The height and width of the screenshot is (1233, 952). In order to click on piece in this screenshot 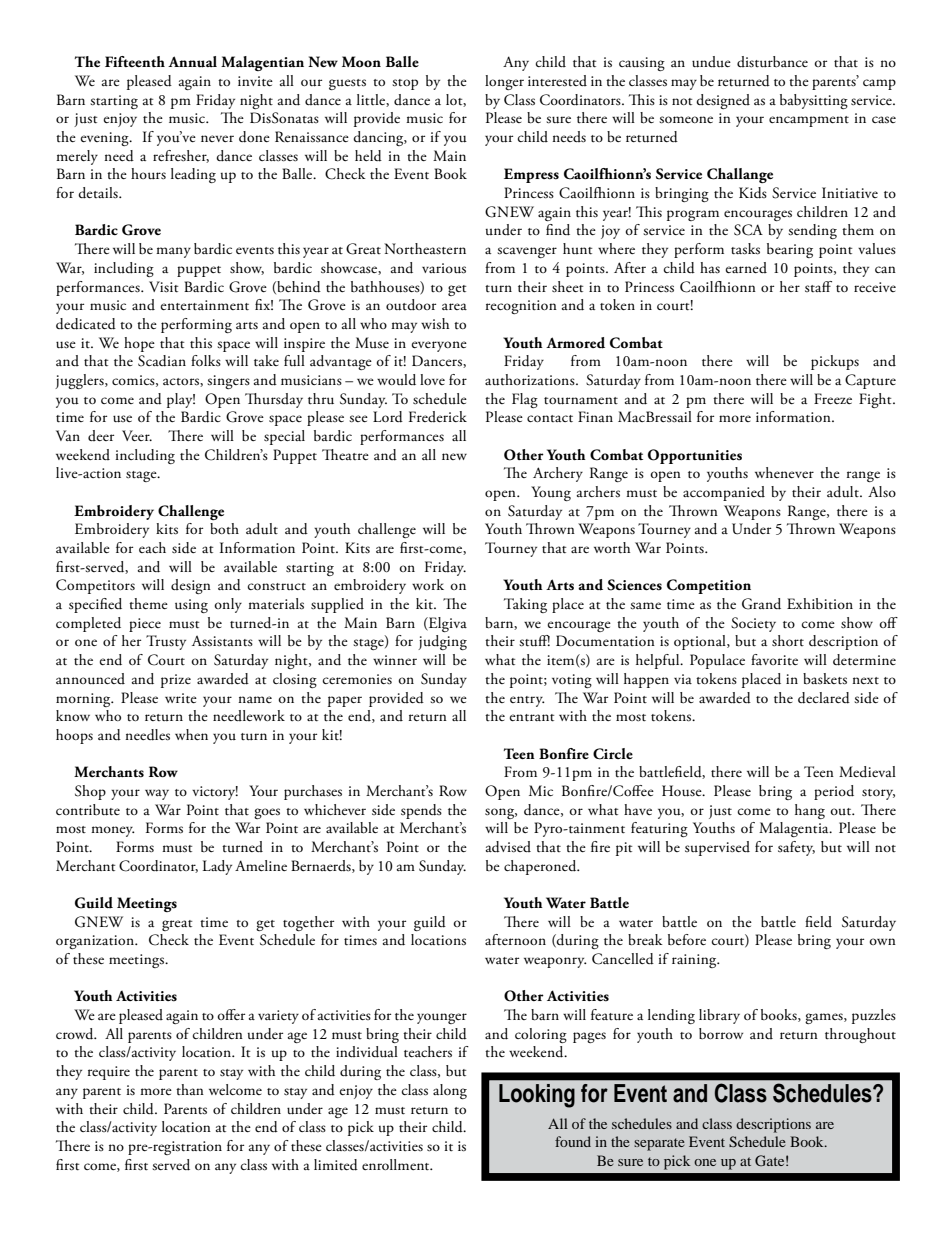, I will do `click(145, 625)`.
